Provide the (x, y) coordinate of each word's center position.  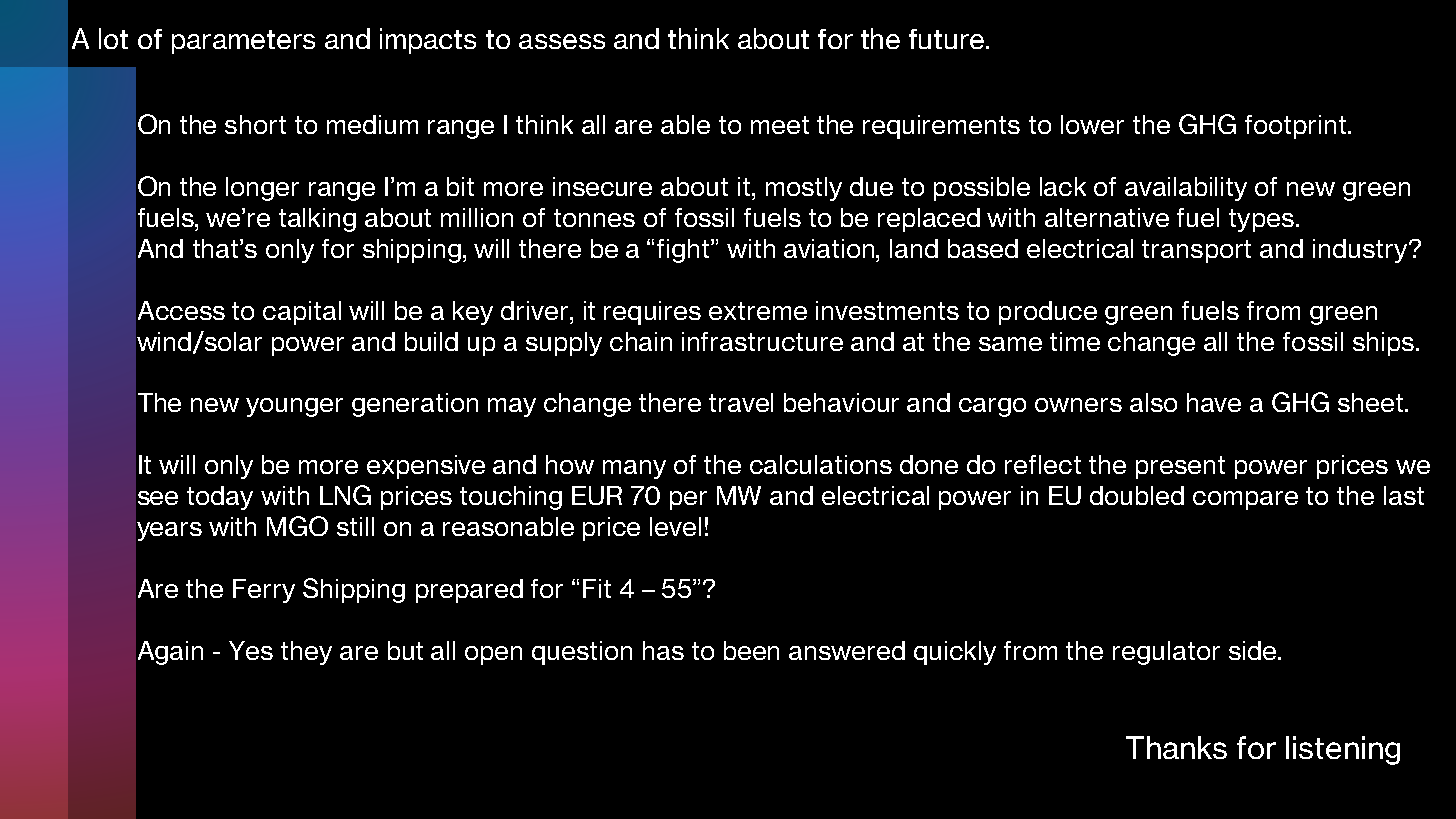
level (675, 526)
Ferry (264, 591)
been (751, 650)
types (1261, 220)
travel (741, 402)
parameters (243, 42)
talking (317, 220)
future (946, 39)
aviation (830, 248)
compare (1245, 500)
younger (294, 407)
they (306, 653)
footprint (1297, 127)
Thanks (1176, 747)
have (1214, 402)
